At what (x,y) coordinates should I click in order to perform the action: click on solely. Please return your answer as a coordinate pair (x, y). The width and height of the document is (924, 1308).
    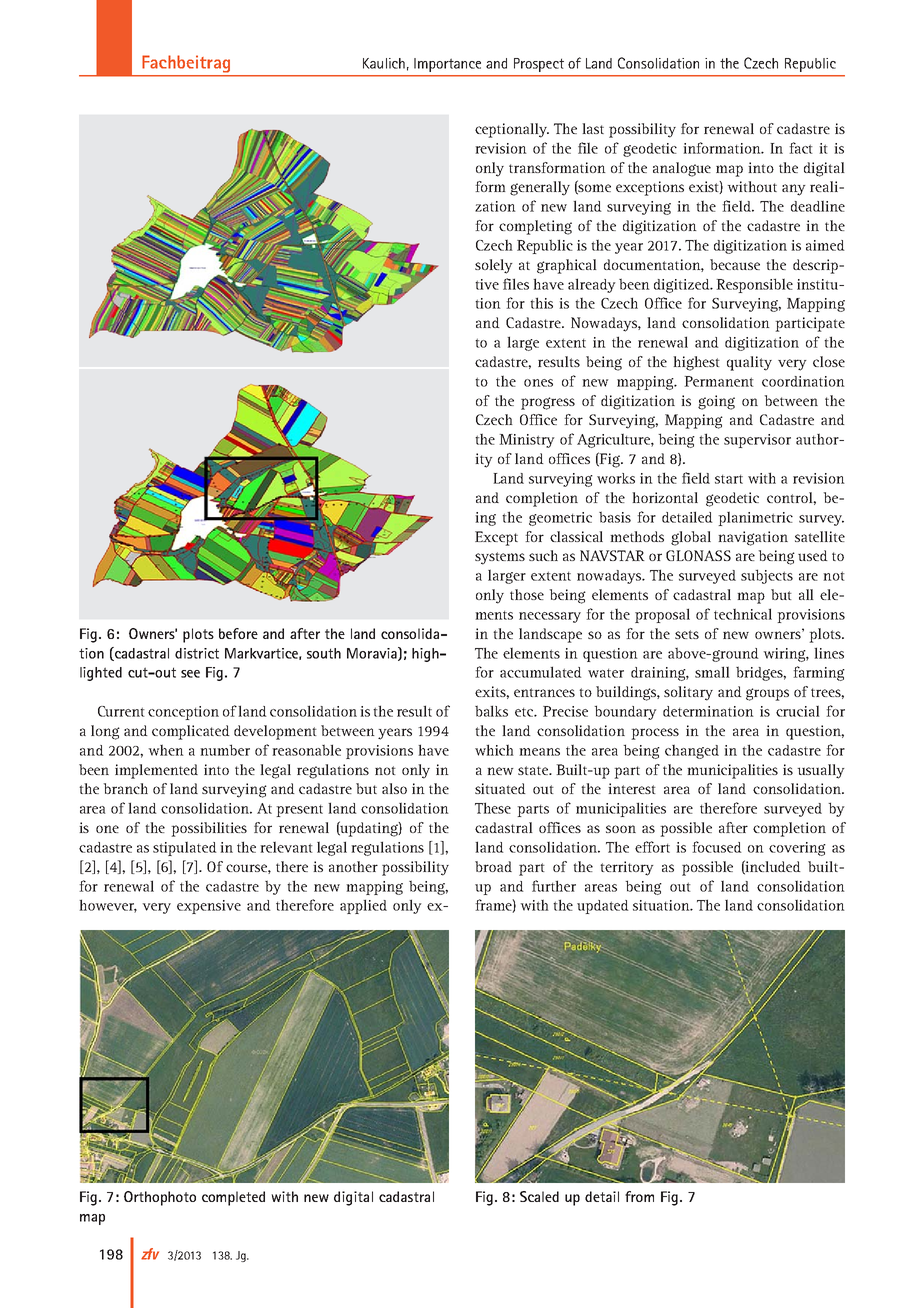
    Looking at the image, I should click on (494, 266).
